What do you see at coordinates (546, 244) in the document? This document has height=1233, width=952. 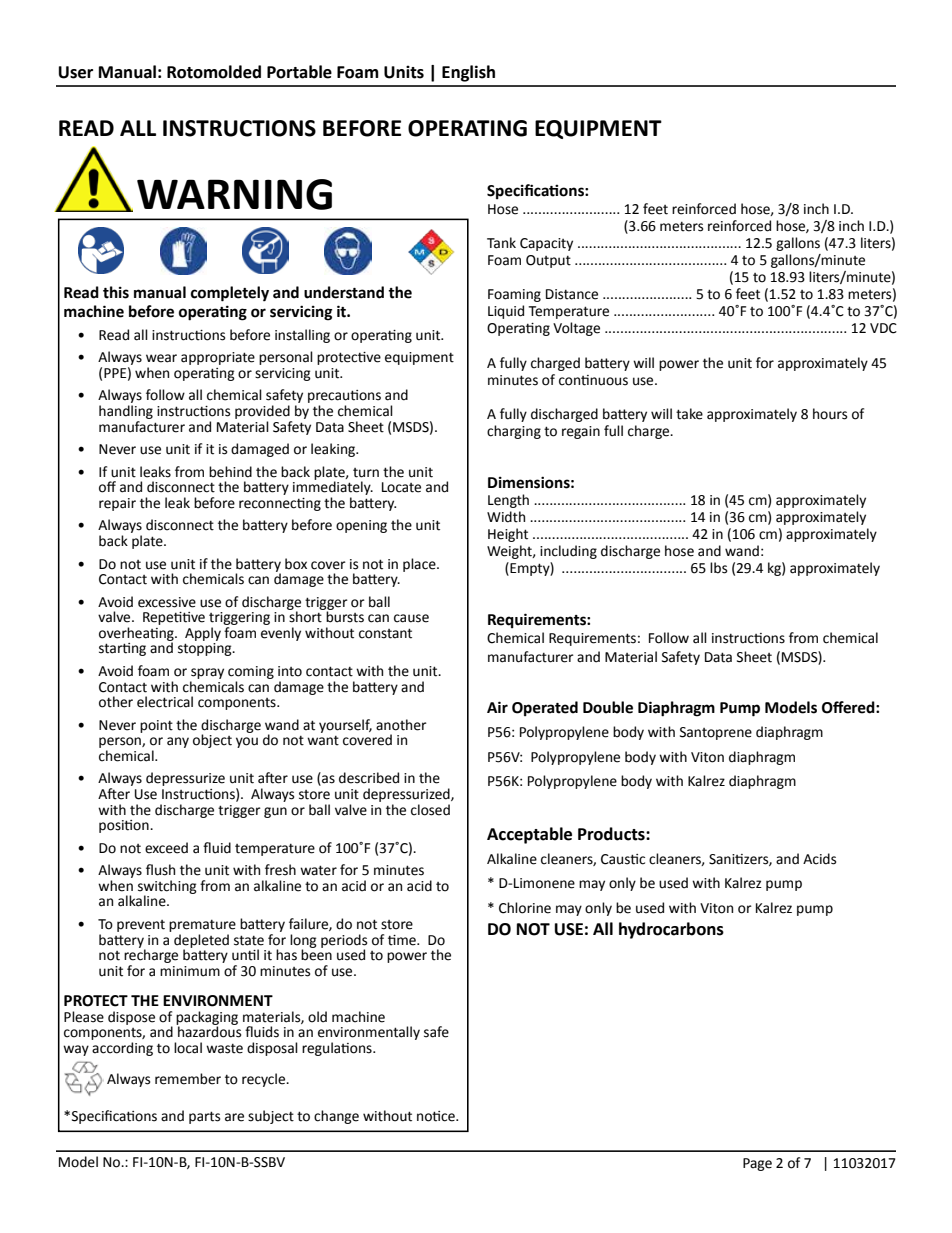 I see `Capacity` at bounding box center [546, 244].
